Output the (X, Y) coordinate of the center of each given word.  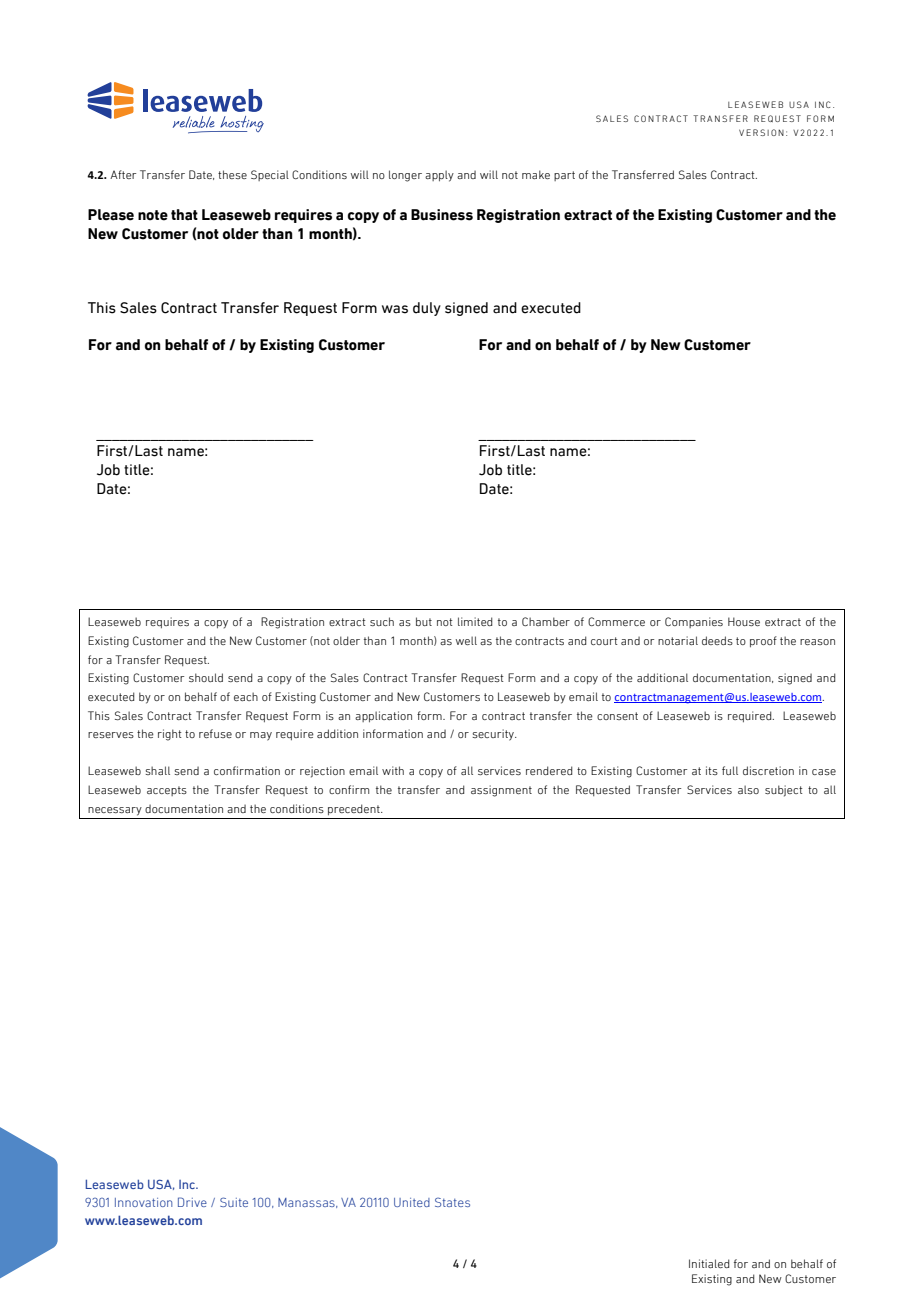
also (748, 789)
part (564, 176)
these (232, 174)
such (382, 621)
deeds (717, 640)
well (466, 640)
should (206, 677)
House (744, 621)
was (395, 309)
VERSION (761, 132)
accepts (167, 791)
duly (427, 309)
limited (475, 621)
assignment (501, 791)
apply (439, 176)
